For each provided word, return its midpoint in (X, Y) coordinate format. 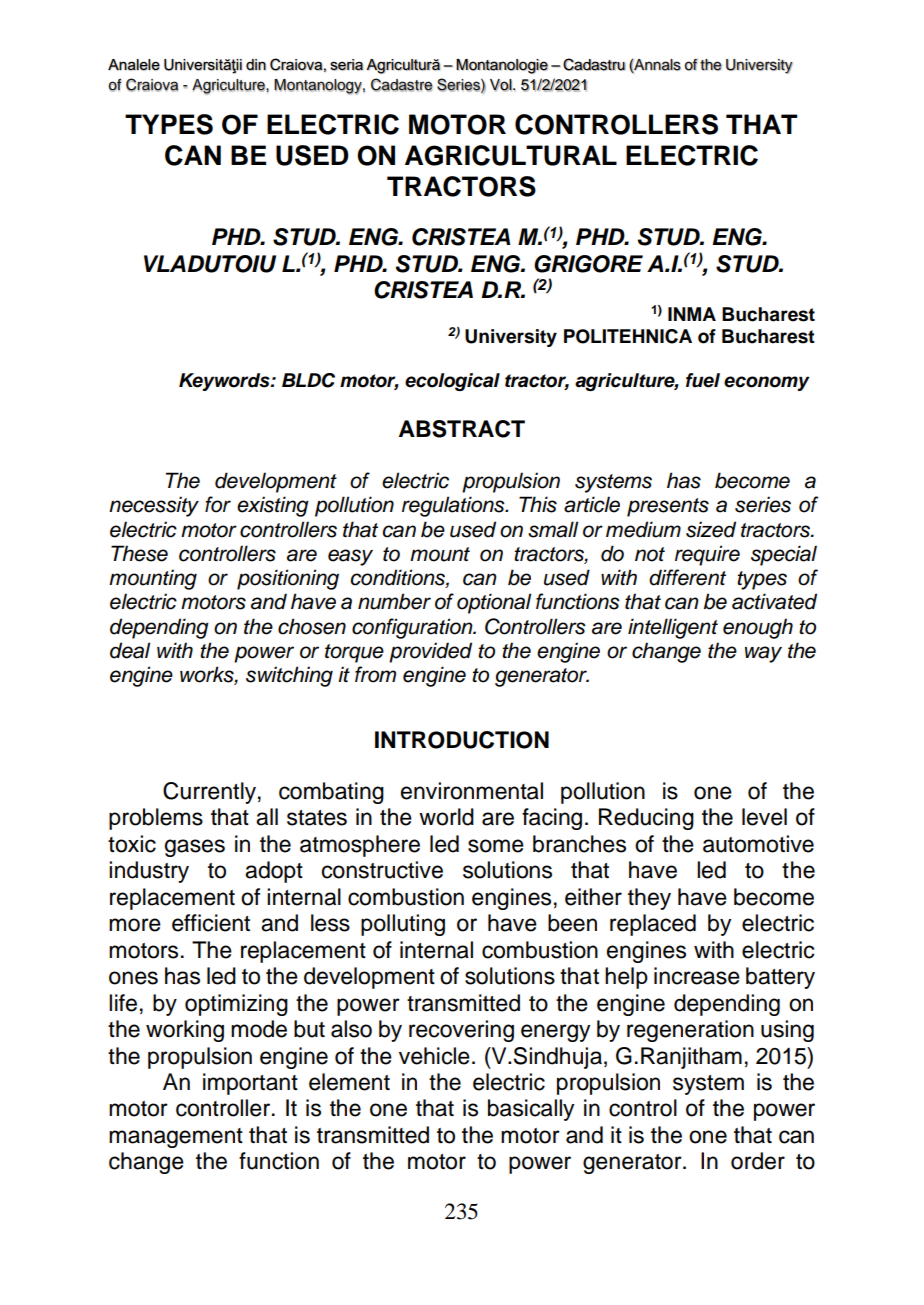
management (176, 1138)
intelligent (673, 628)
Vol (502, 85)
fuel (703, 380)
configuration (413, 628)
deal (130, 650)
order (758, 1161)
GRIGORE (588, 264)
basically (531, 1110)
